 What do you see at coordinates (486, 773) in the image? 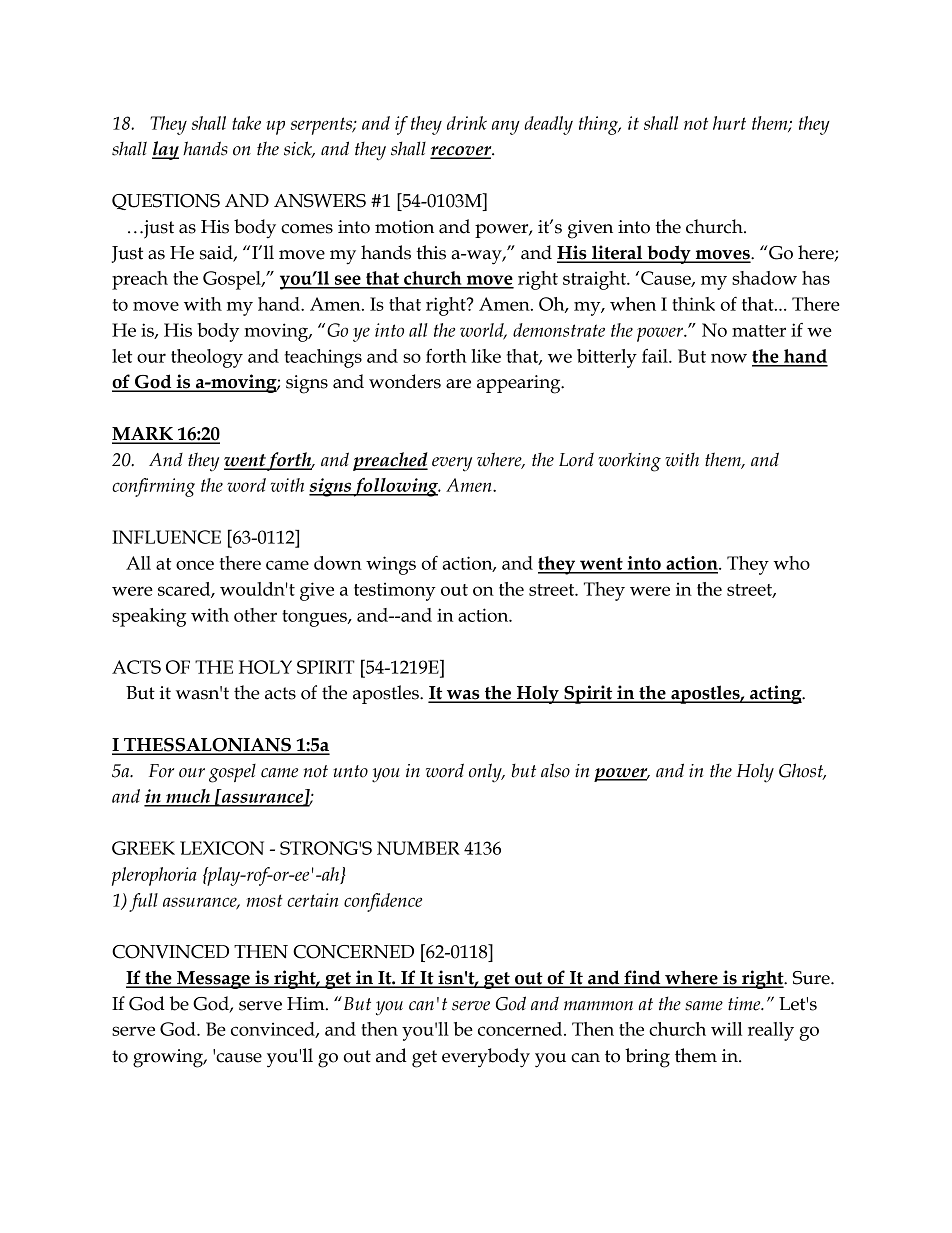
I see `only` at bounding box center [486, 773].
